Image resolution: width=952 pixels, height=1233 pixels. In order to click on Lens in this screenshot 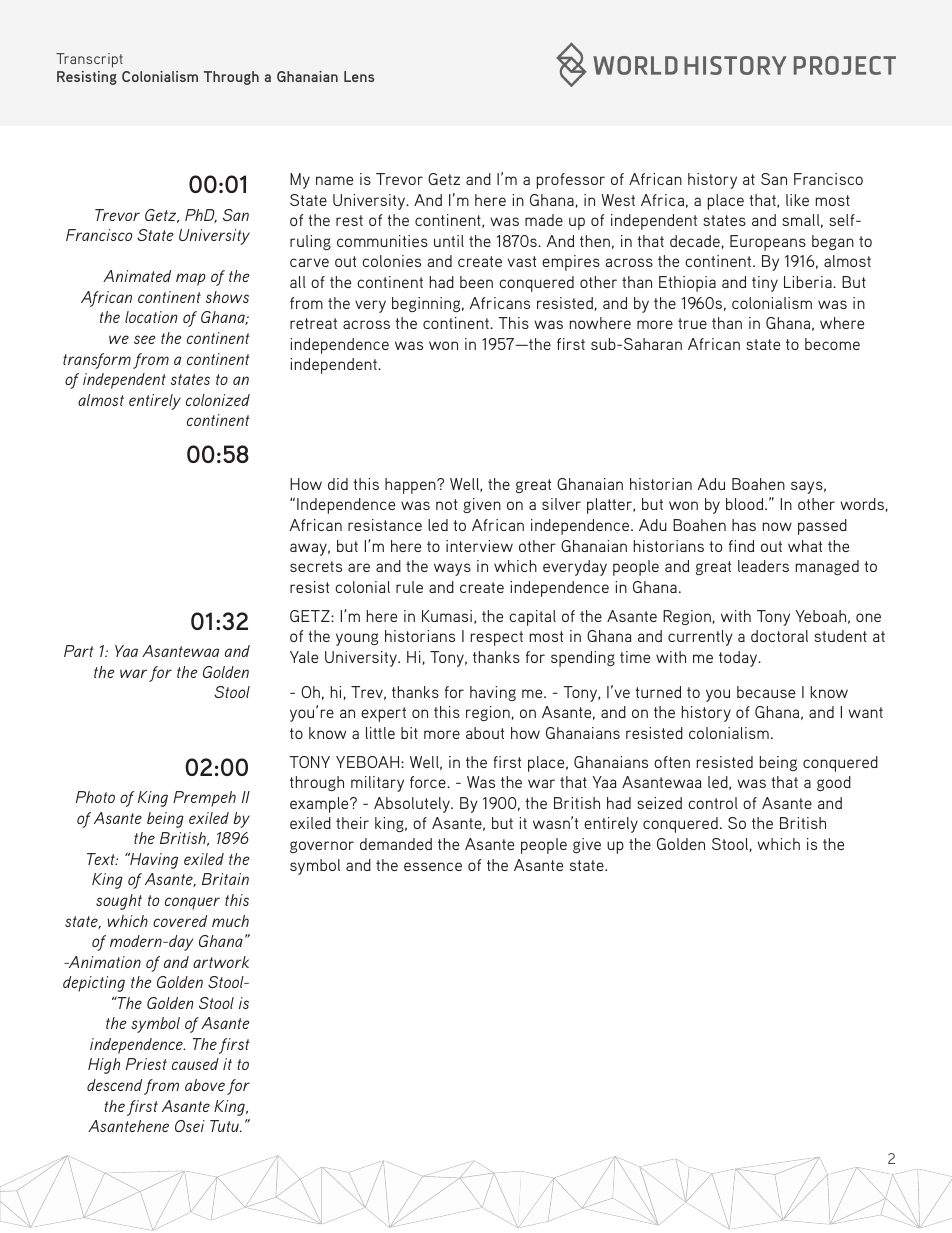, I will do `click(359, 76)`.
